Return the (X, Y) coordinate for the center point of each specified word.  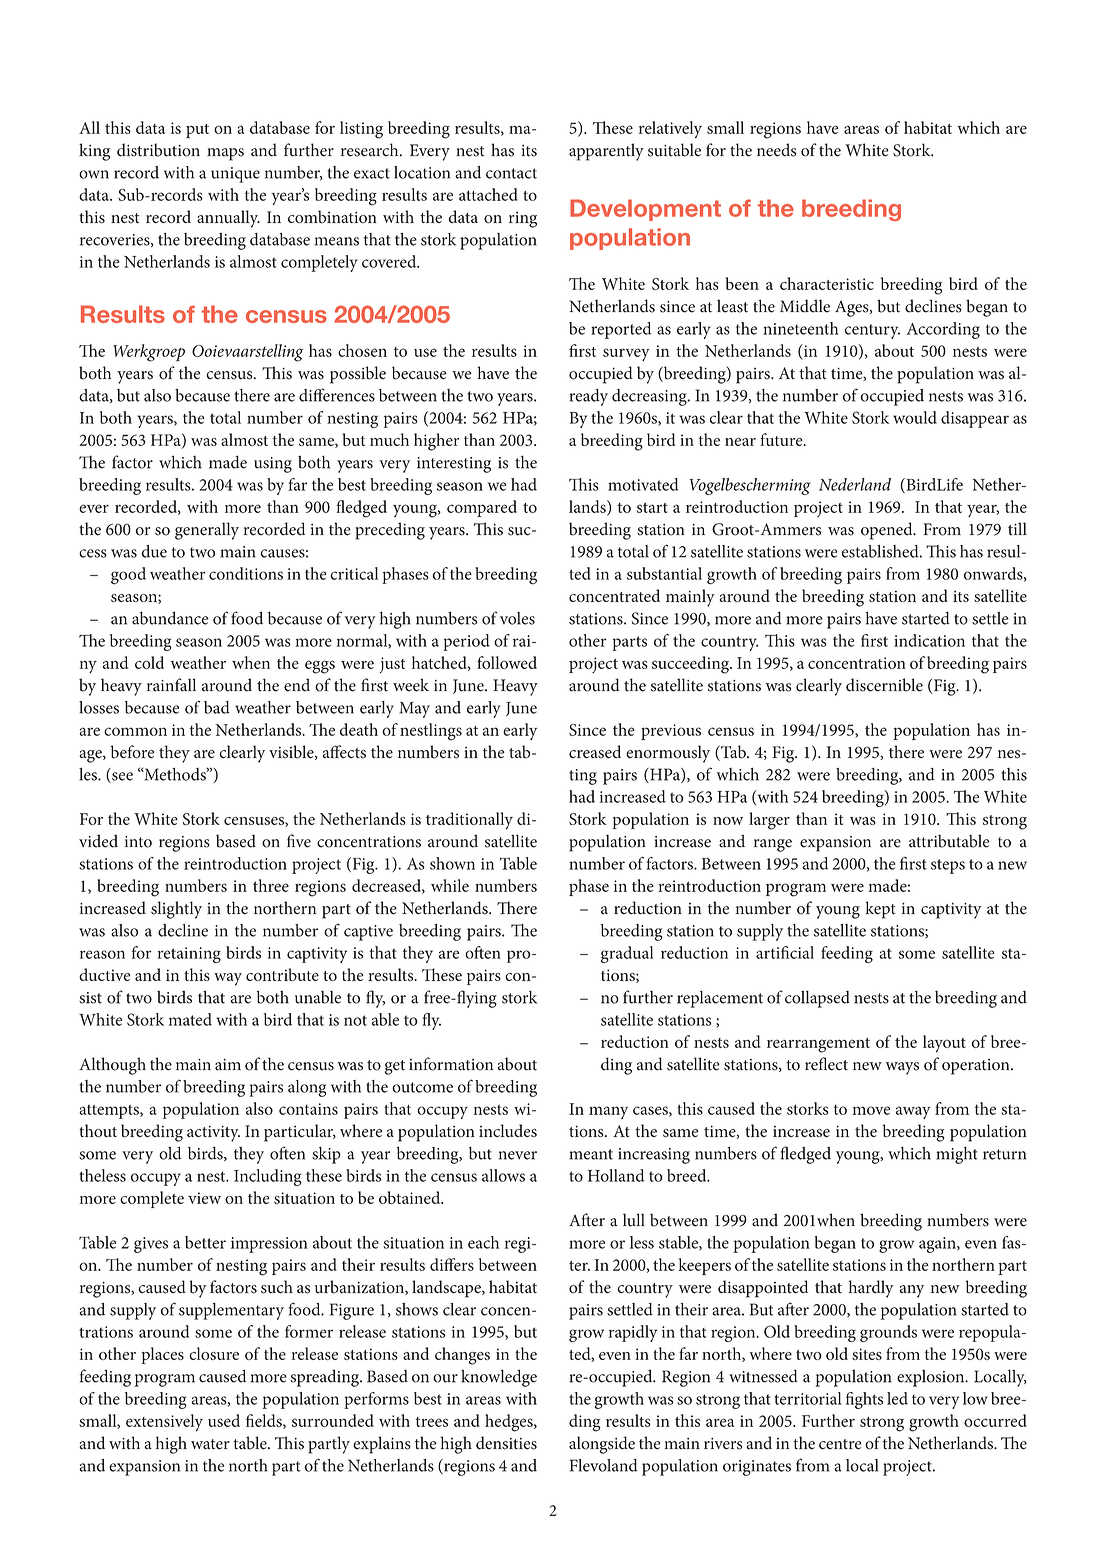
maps (225, 154)
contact (511, 173)
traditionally (469, 821)
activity (213, 1133)
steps (948, 866)
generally (207, 531)
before (133, 752)
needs (776, 150)
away (913, 1112)
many (608, 1112)
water (210, 1444)
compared (482, 508)
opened (888, 531)
